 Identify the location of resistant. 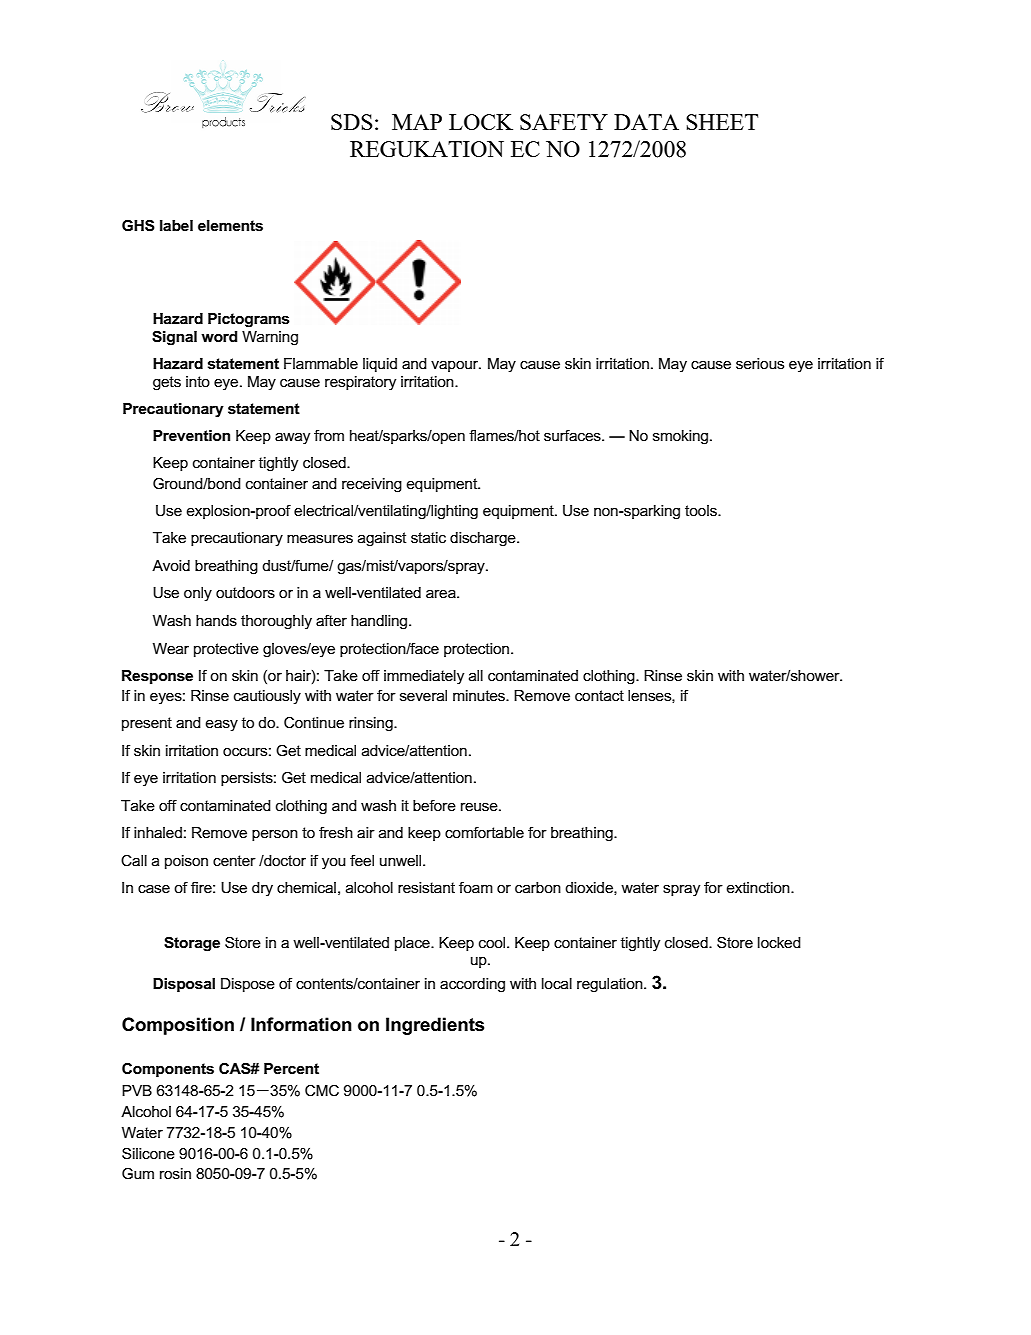
(426, 887).
